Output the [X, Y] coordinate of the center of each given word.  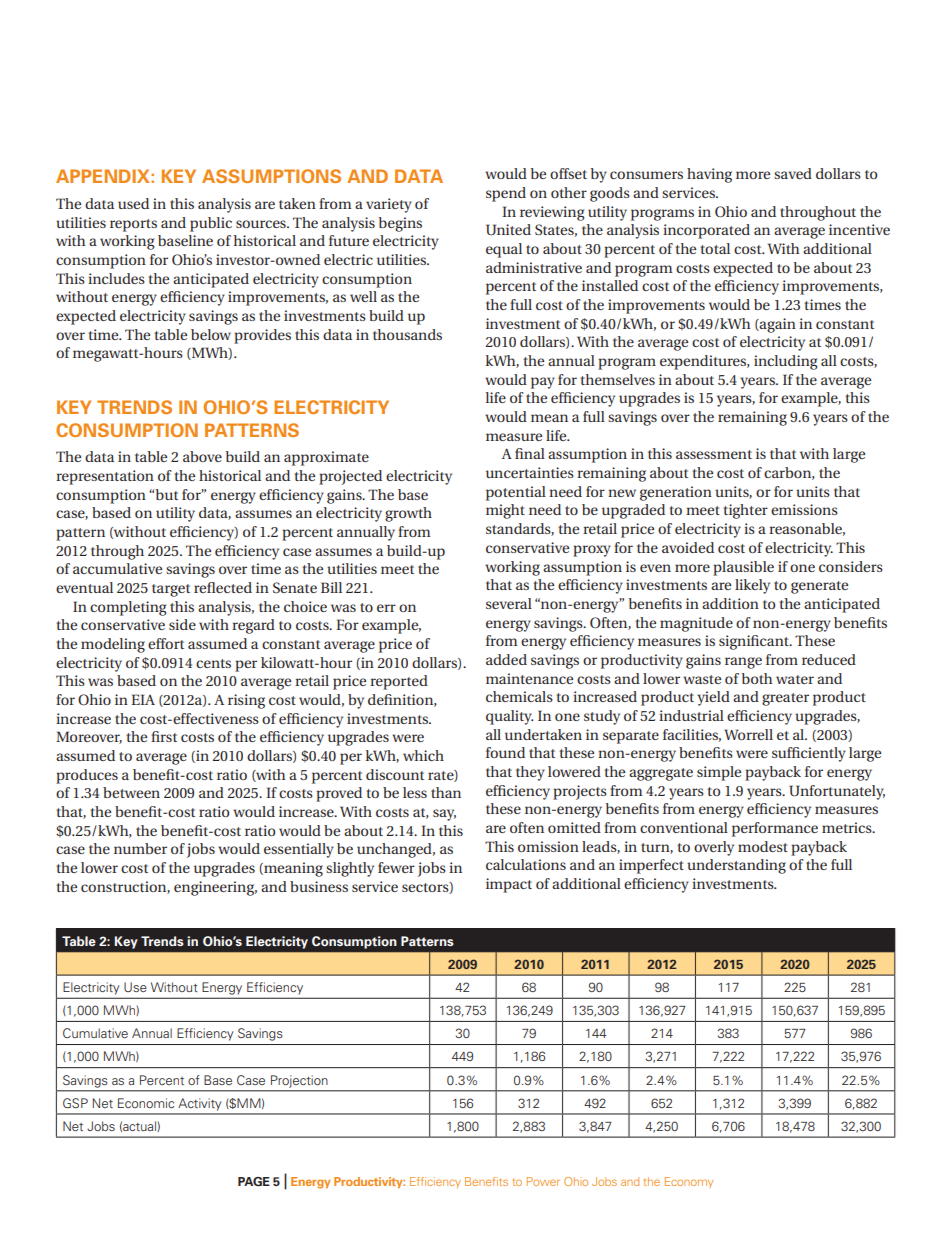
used [133, 203]
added [506, 659]
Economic [146, 1103]
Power [543, 1181]
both [757, 678]
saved [793, 173]
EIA [143, 699]
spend [506, 194]
